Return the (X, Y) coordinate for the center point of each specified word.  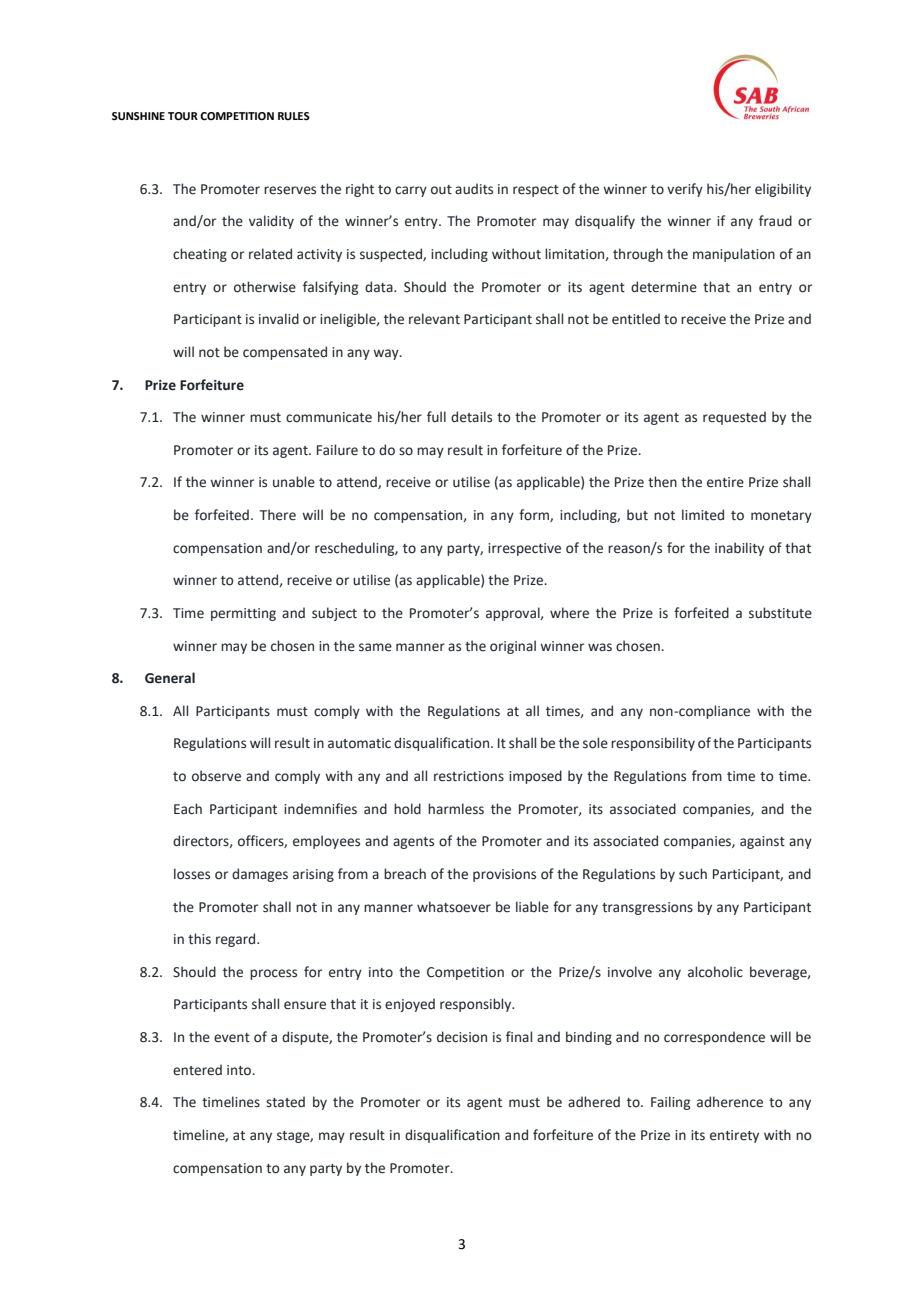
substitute (780, 613)
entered (197, 1070)
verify (685, 190)
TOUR (183, 116)
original (513, 647)
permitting (243, 614)
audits (474, 189)
